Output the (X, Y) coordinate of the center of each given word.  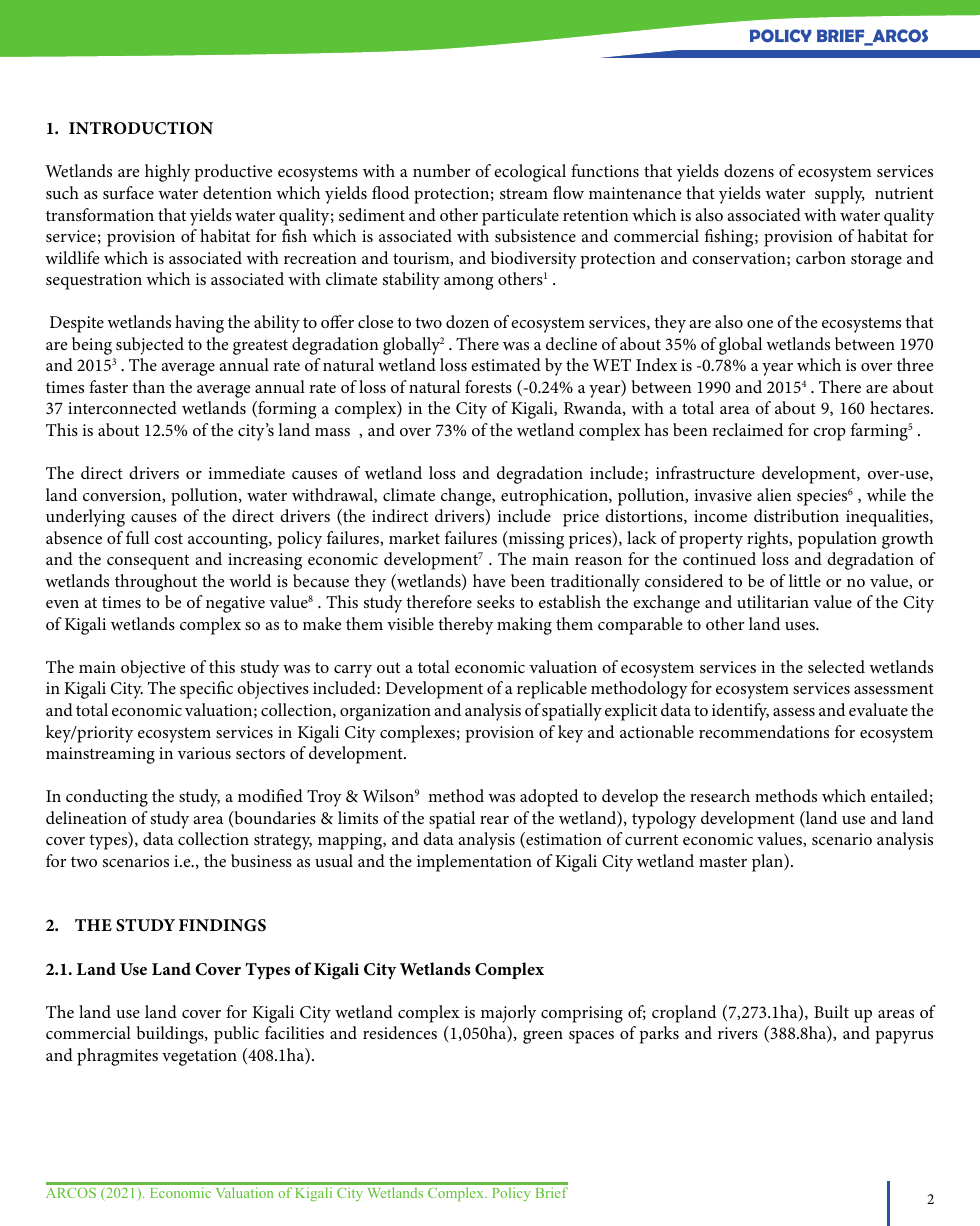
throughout (156, 583)
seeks (496, 601)
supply (840, 195)
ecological (530, 173)
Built (831, 1011)
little (805, 580)
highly (167, 173)
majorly (508, 1014)
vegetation (199, 1057)
